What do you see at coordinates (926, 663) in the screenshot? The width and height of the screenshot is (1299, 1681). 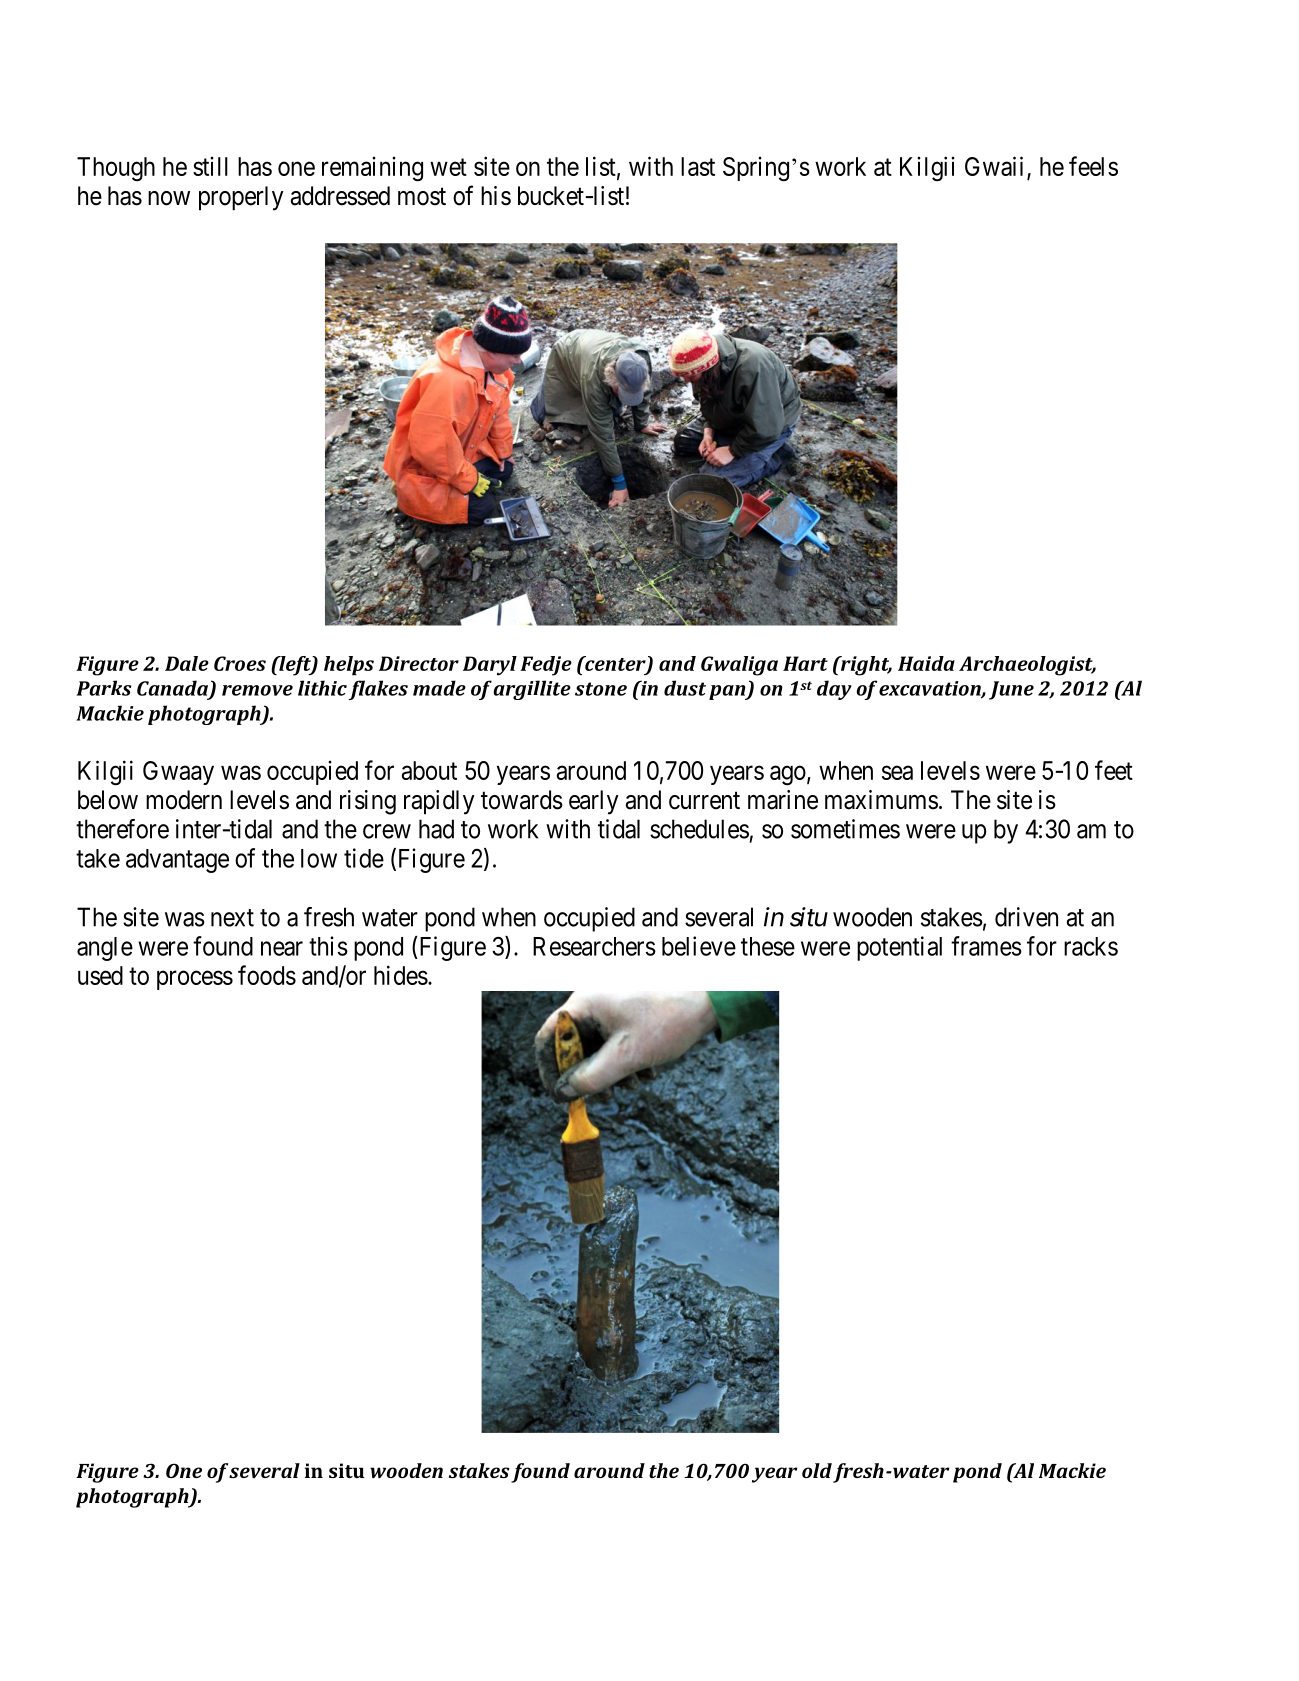 I see `Haida` at bounding box center [926, 663].
